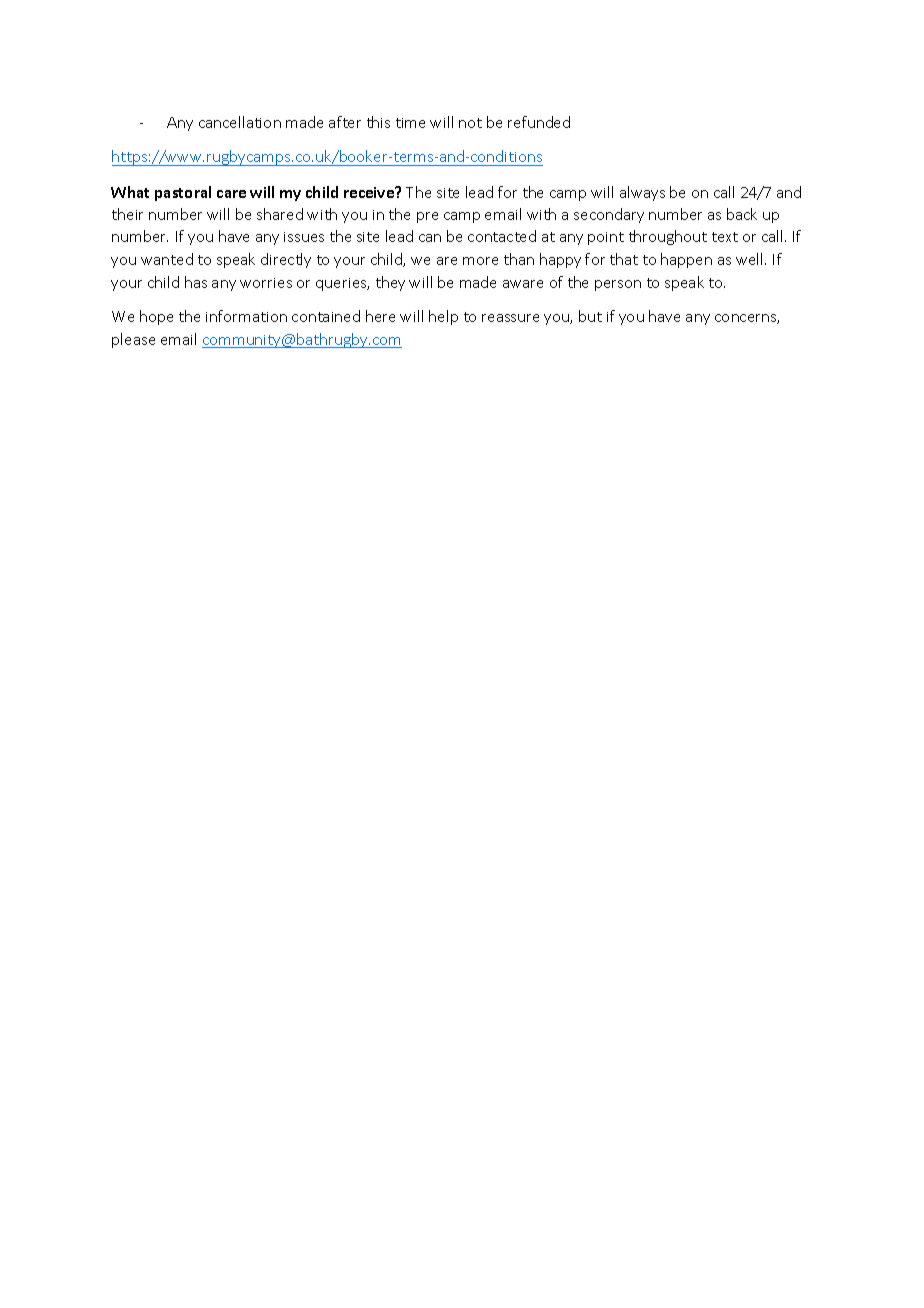 This screenshot has height=1308, width=924. What do you see at coordinates (370, 192) in the screenshot?
I see `receive` at bounding box center [370, 192].
